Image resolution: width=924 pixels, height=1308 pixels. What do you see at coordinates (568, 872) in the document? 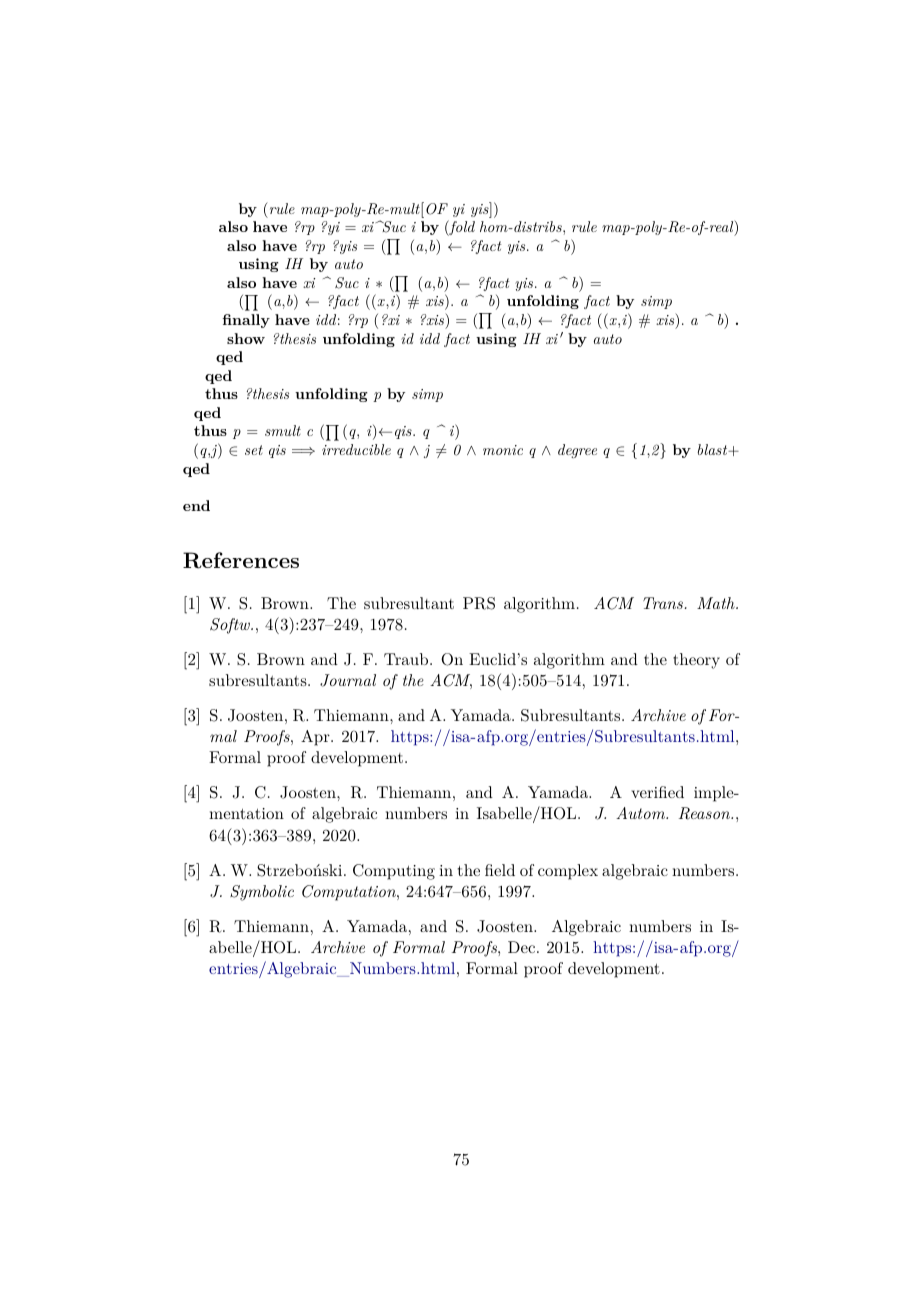
I see `complex` at bounding box center [568, 872].
